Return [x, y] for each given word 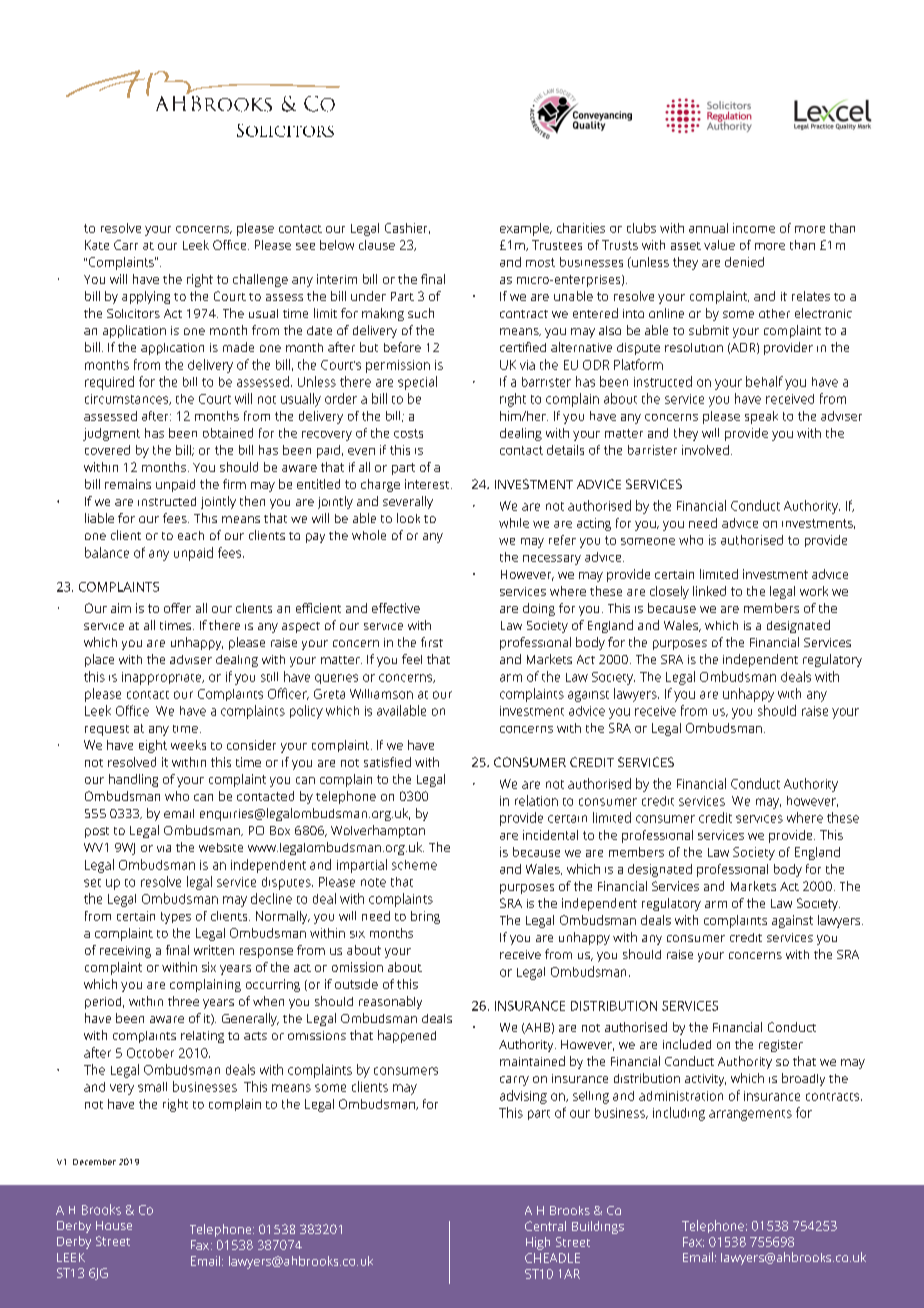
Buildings [598, 1227]
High [538, 1243]
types [176, 918]
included [687, 1044]
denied [744, 262]
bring [425, 917]
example [525, 229]
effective [396, 608]
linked [709, 591]
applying [146, 297]
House [114, 1225]
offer [177, 608]
